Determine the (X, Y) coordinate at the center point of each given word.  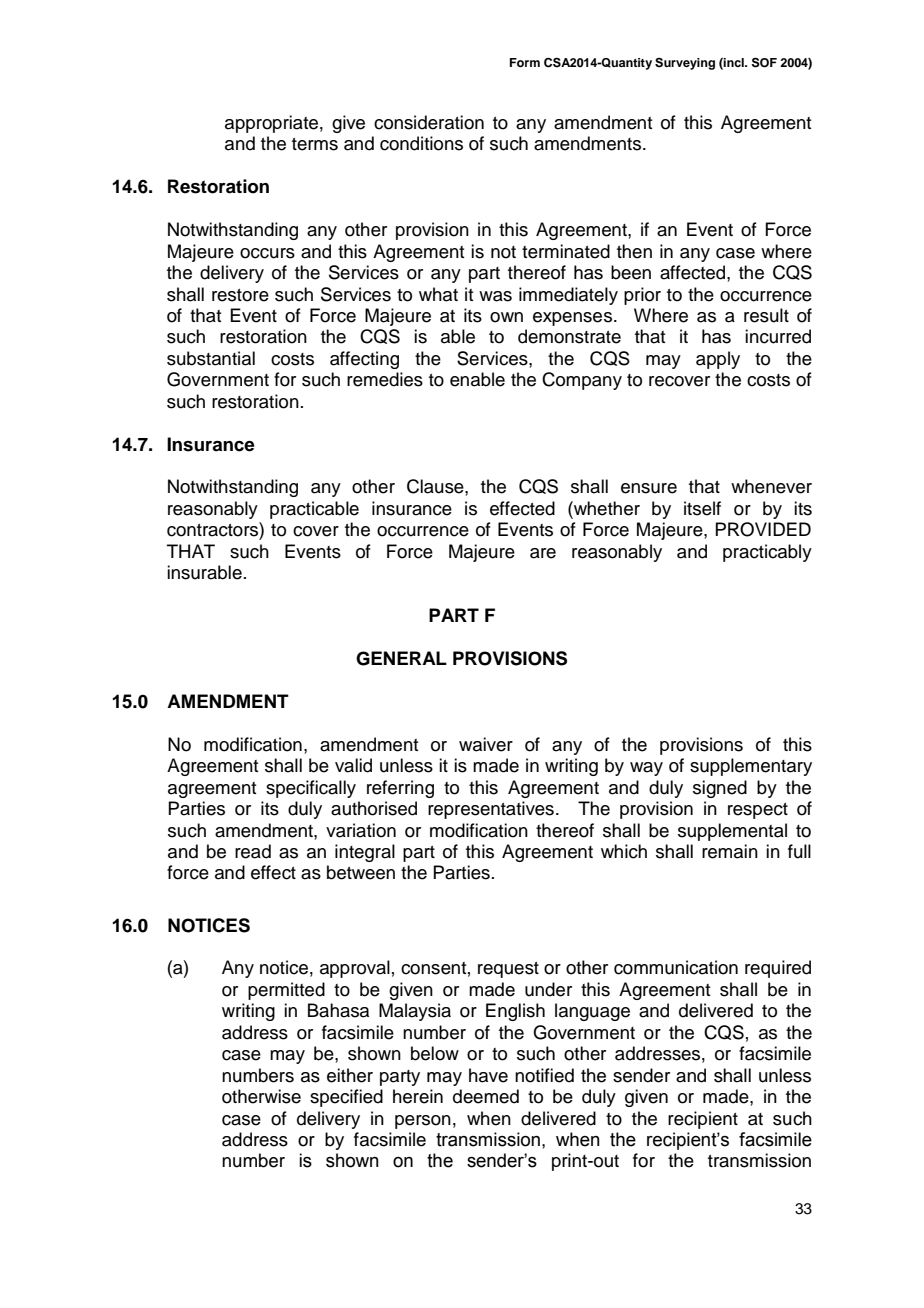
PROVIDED (763, 529)
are (543, 553)
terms (315, 144)
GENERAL (401, 658)
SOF (764, 62)
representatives (491, 810)
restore (240, 295)
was (495, 296)
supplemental (732, 832)
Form (525, 62)
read (253, 851)
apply (718, 360)
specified (346, 1098)
